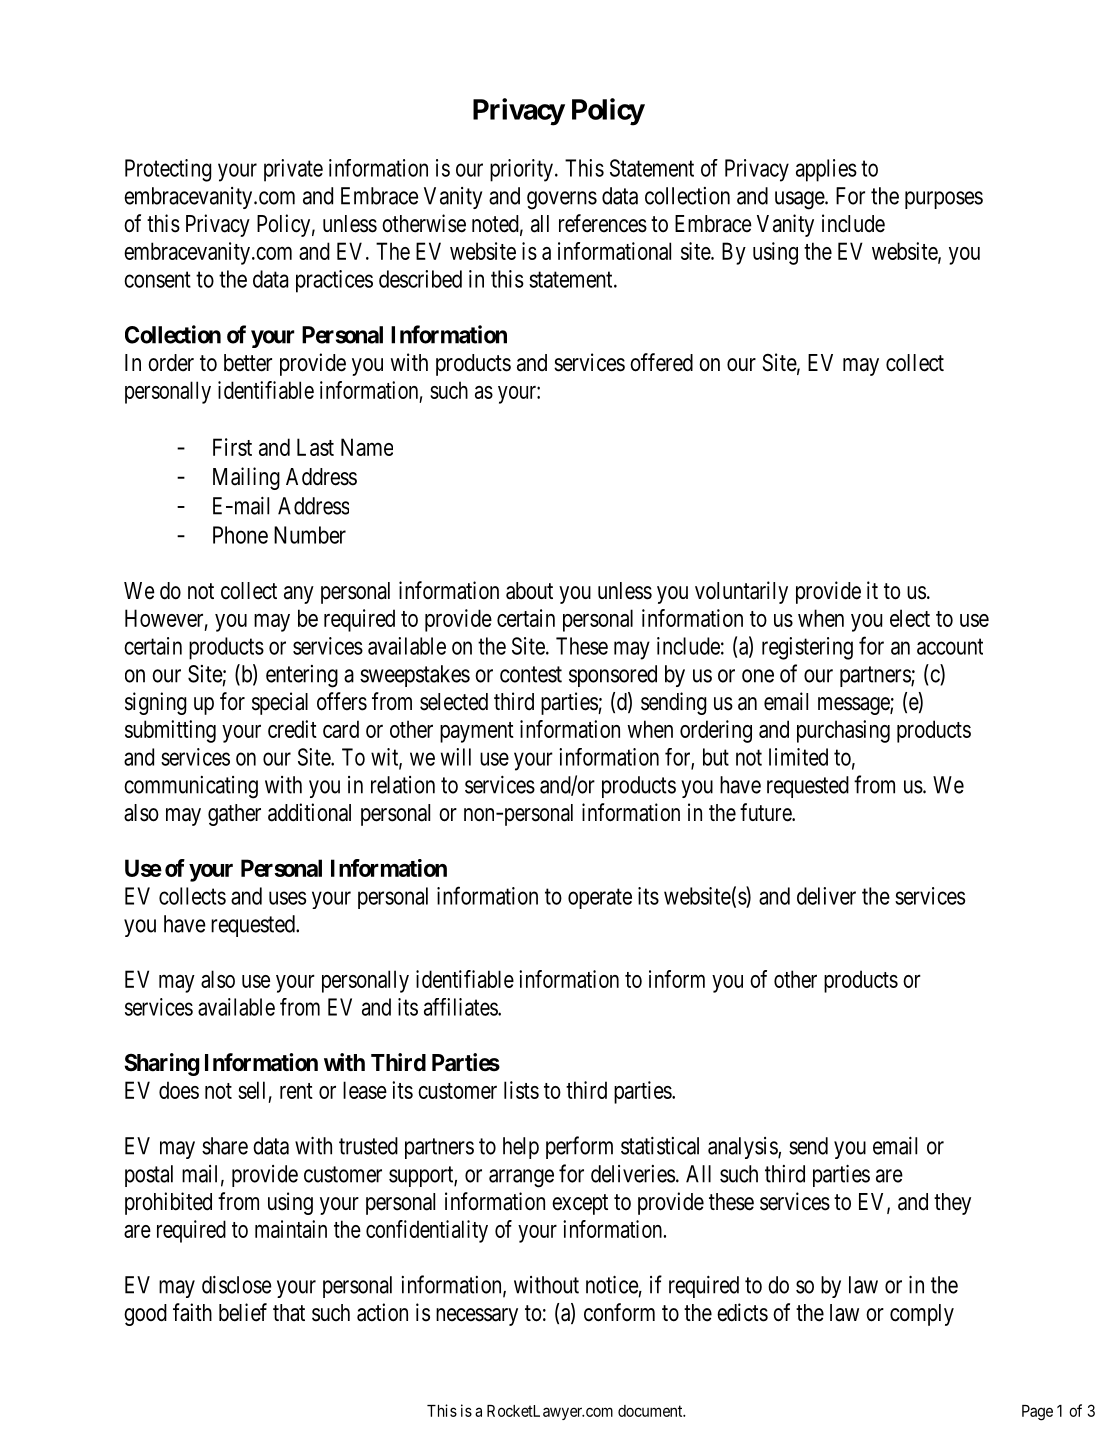 Image resolution: width=1113 pixels, height=1440 pixels. What do you see at coordinates (293, 170) in the page?
I see `private` at bounding box center [293, 170].
